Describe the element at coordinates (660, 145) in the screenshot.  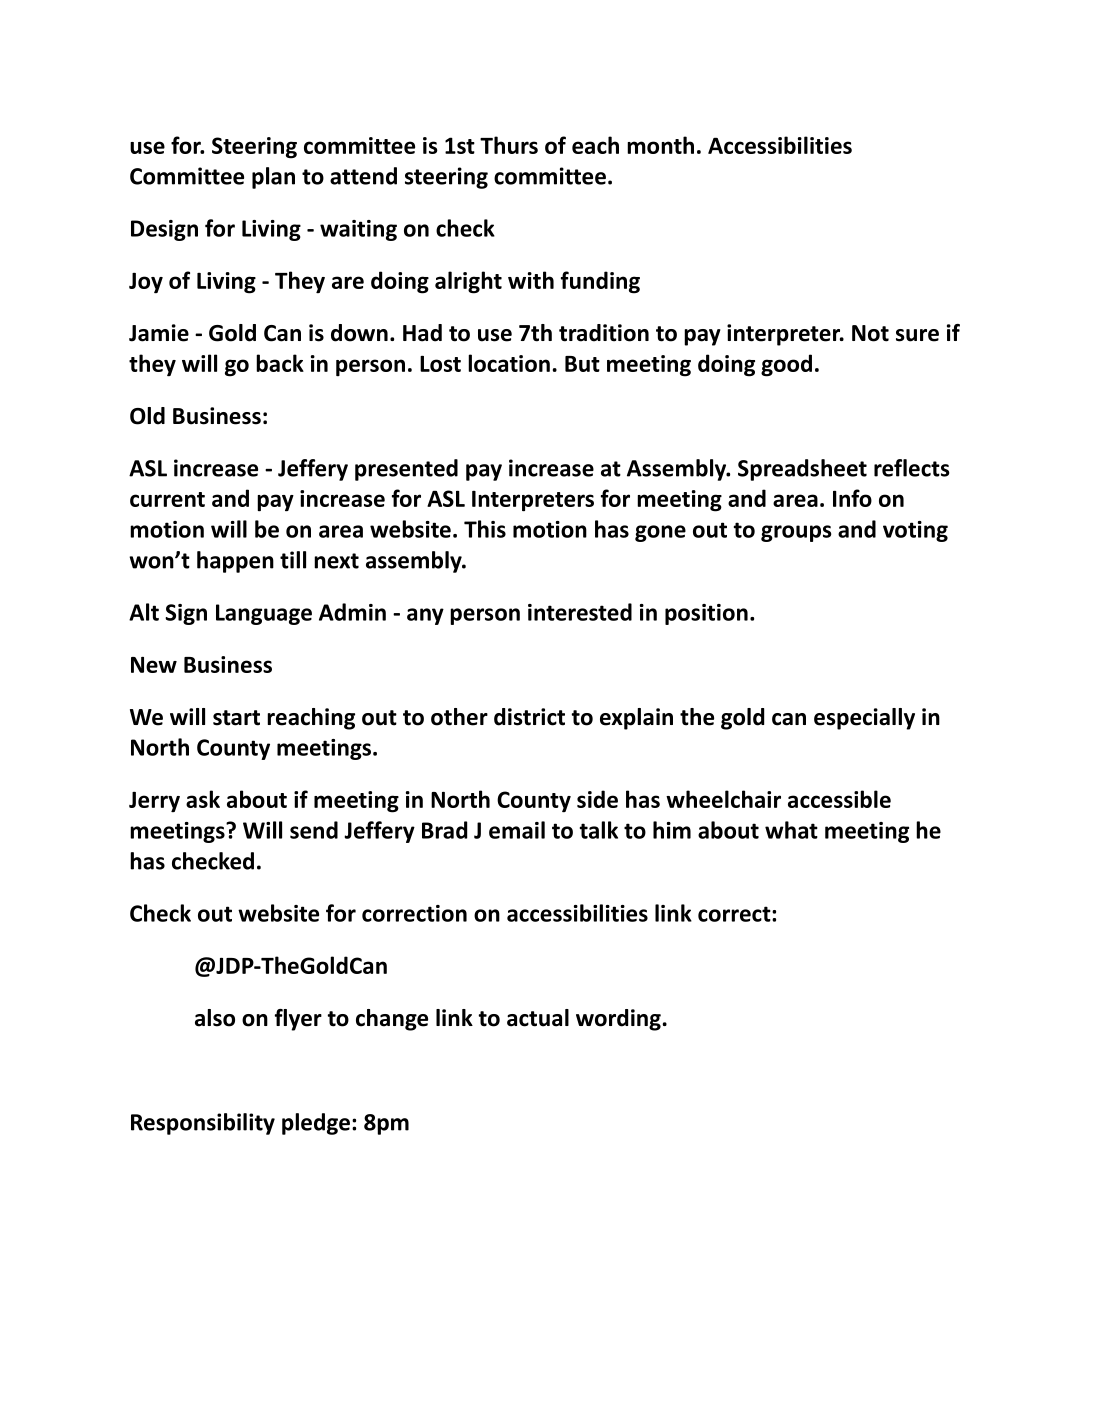
I see `month` at that location.
